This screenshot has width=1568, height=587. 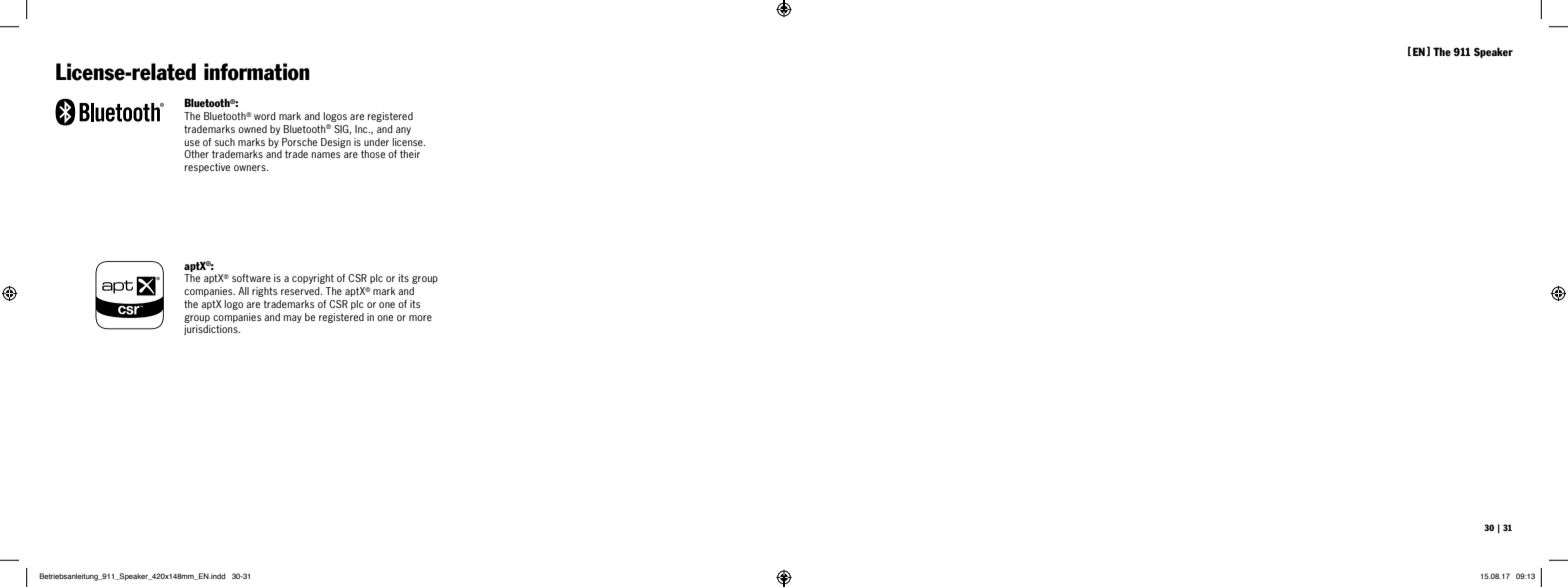 What do you see at coordinates (257, 72) in the screenshot?
I see `information` at bounding box center [257, 72].
